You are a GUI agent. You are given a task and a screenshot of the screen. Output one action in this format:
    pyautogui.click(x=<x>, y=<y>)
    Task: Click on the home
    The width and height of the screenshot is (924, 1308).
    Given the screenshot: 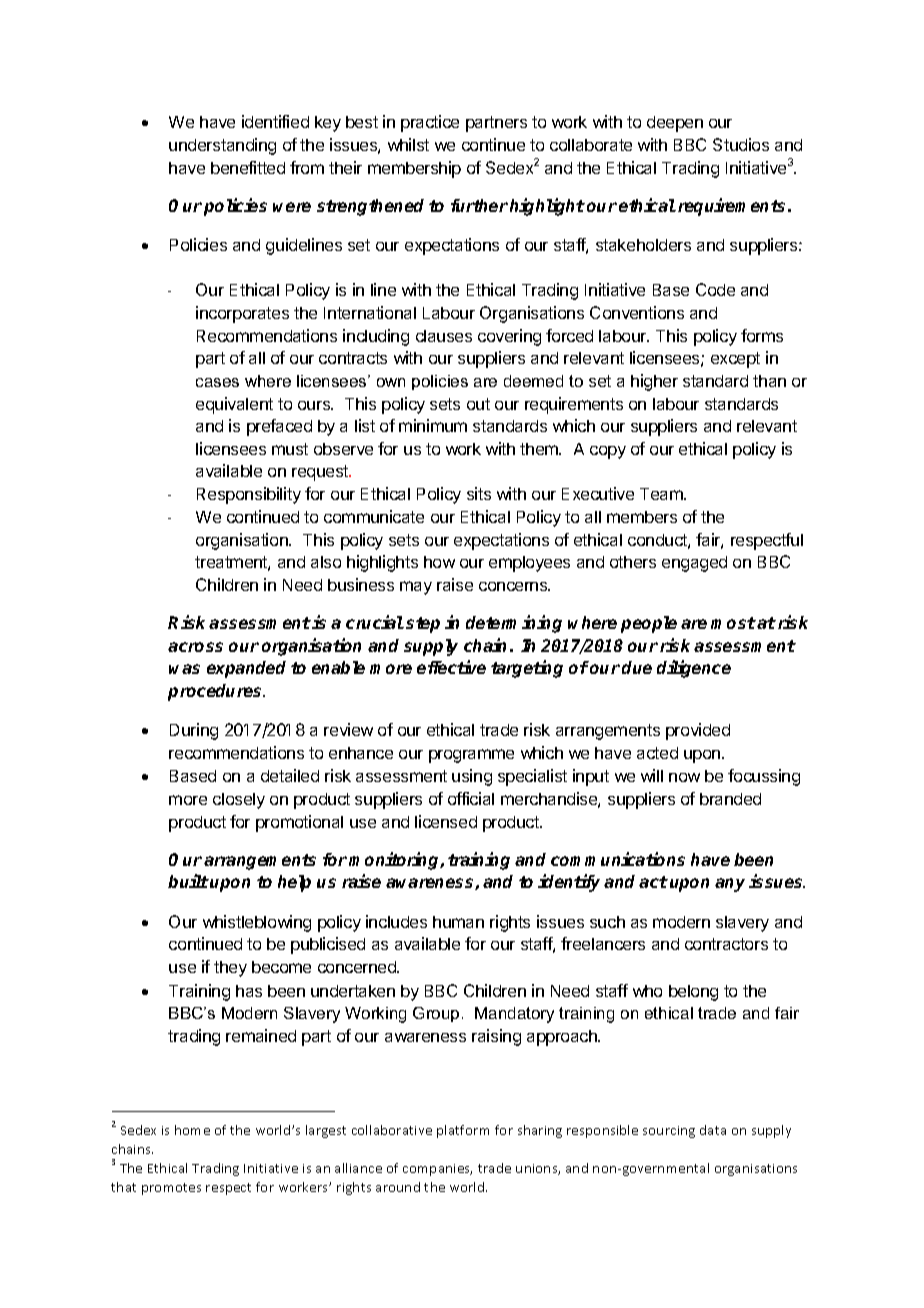 What is the action you would take?
    pyautogui.click(x=192, y=1130)
